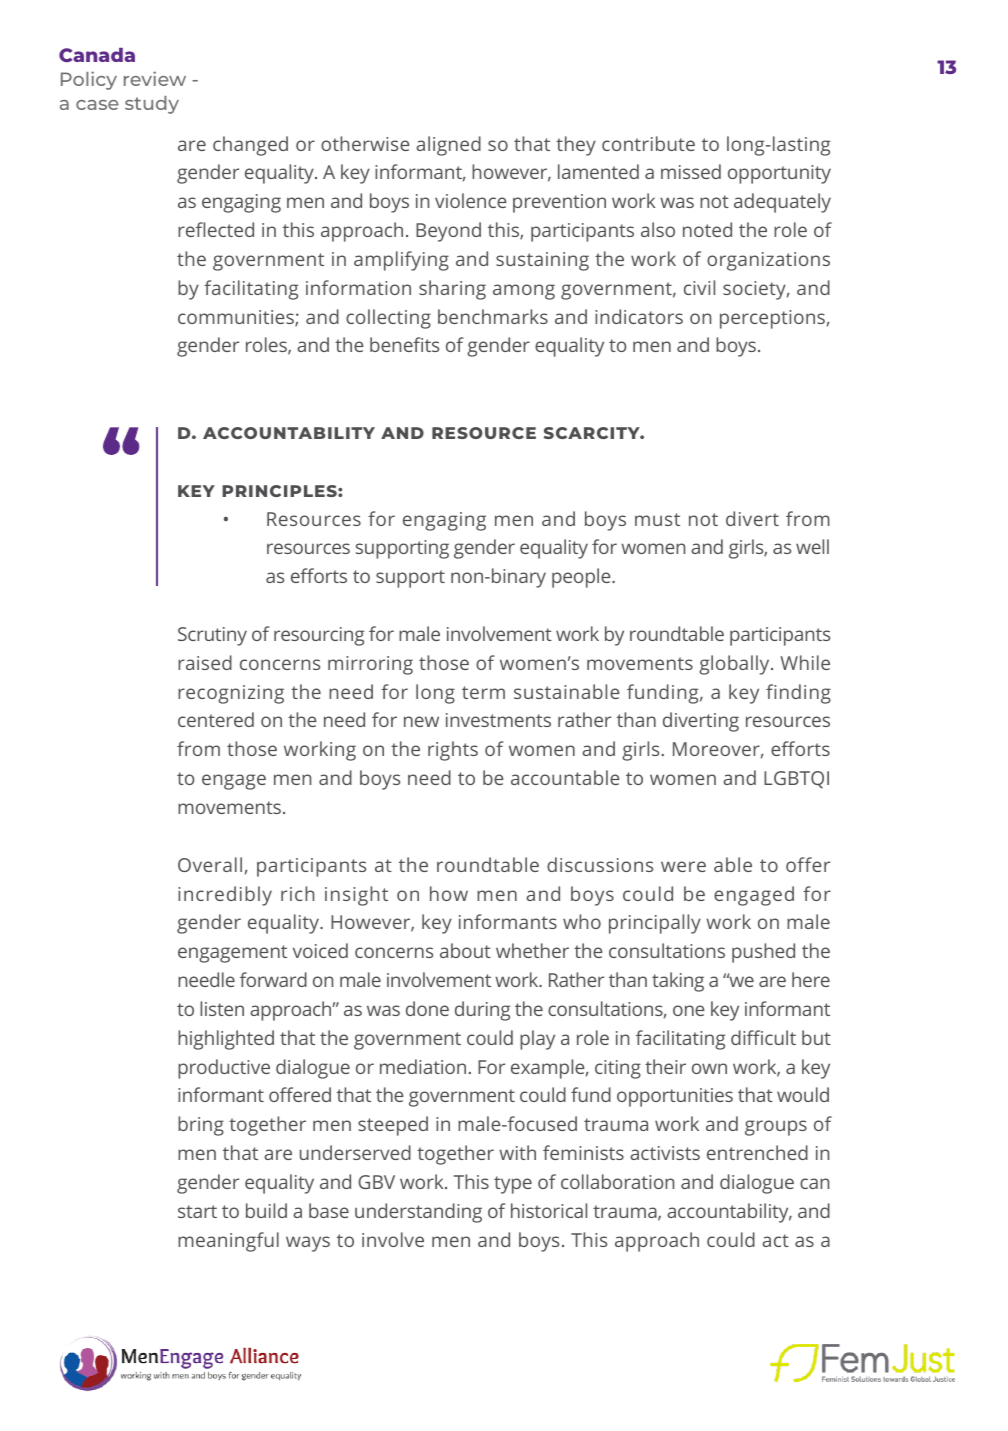  I want to click on communities, so click(237, 318).
